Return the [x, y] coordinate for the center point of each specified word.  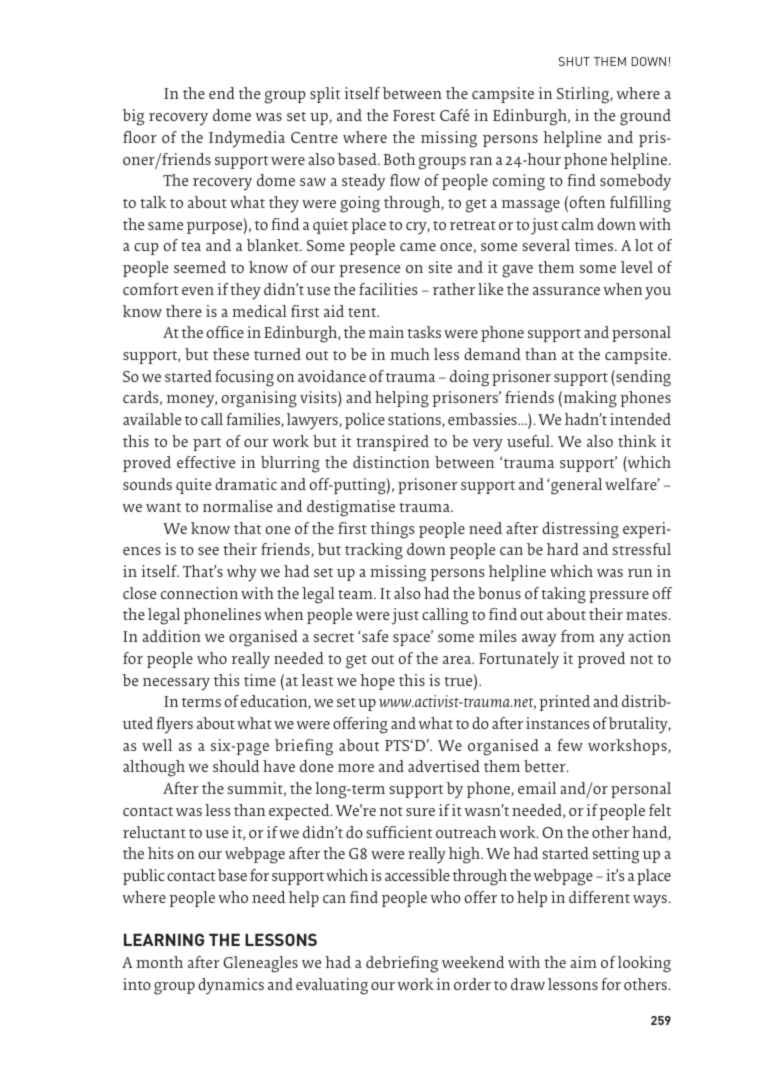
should [236, 766]
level [637, 267]
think [637, 441]
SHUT [574, 61]
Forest [414, 115]
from [578, 636]
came [418, 247]
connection [199, 593]
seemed [200, 267]
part [207, 444]
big [133, 117]
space [413, 639]
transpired [392, 443]
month [159, 962]
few [570, 745]
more [356, 768]
